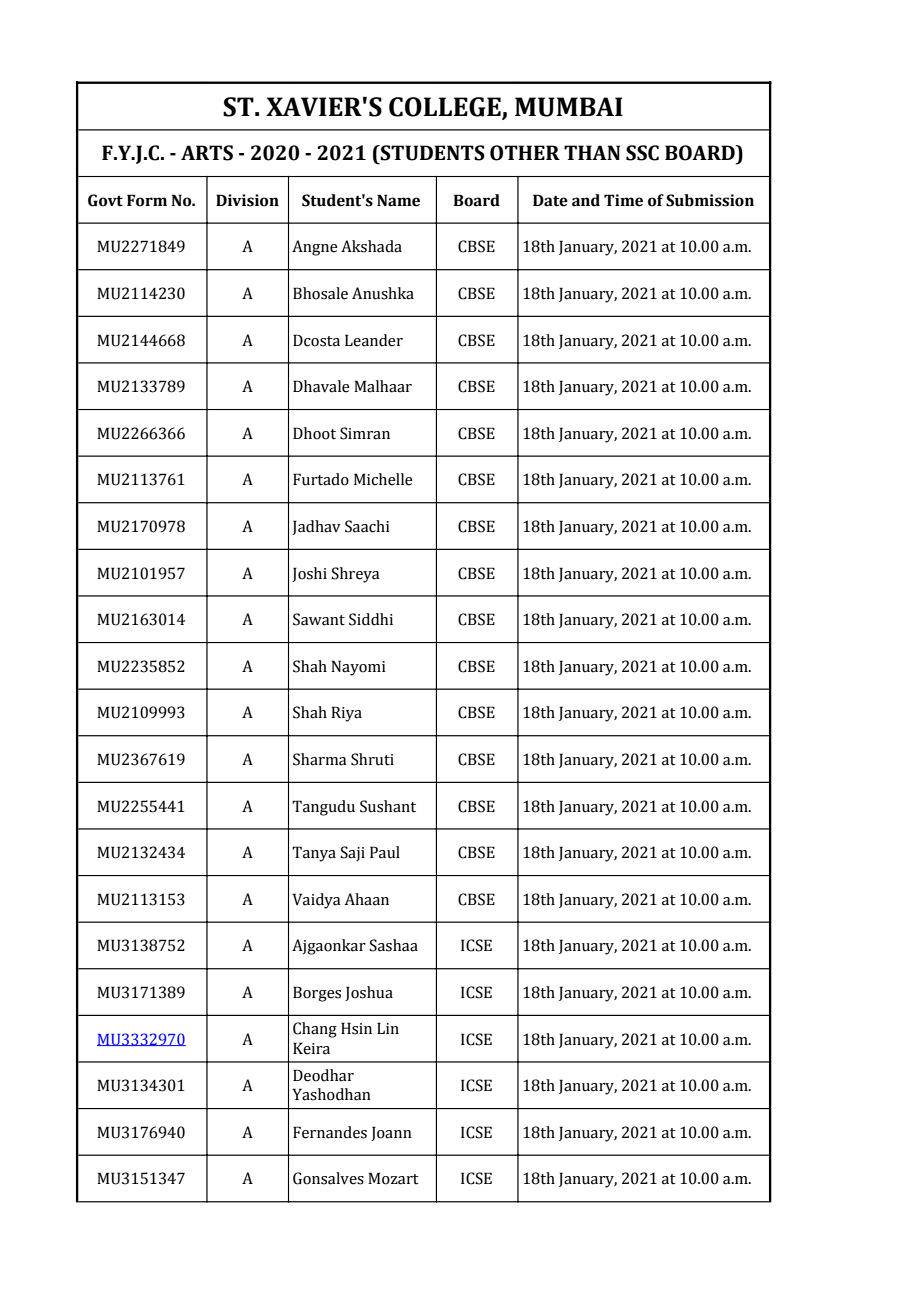 The image size is (924, 1308). Describe the element at coordinates (355, 575) in the document. I see `Shreya` at that location.
